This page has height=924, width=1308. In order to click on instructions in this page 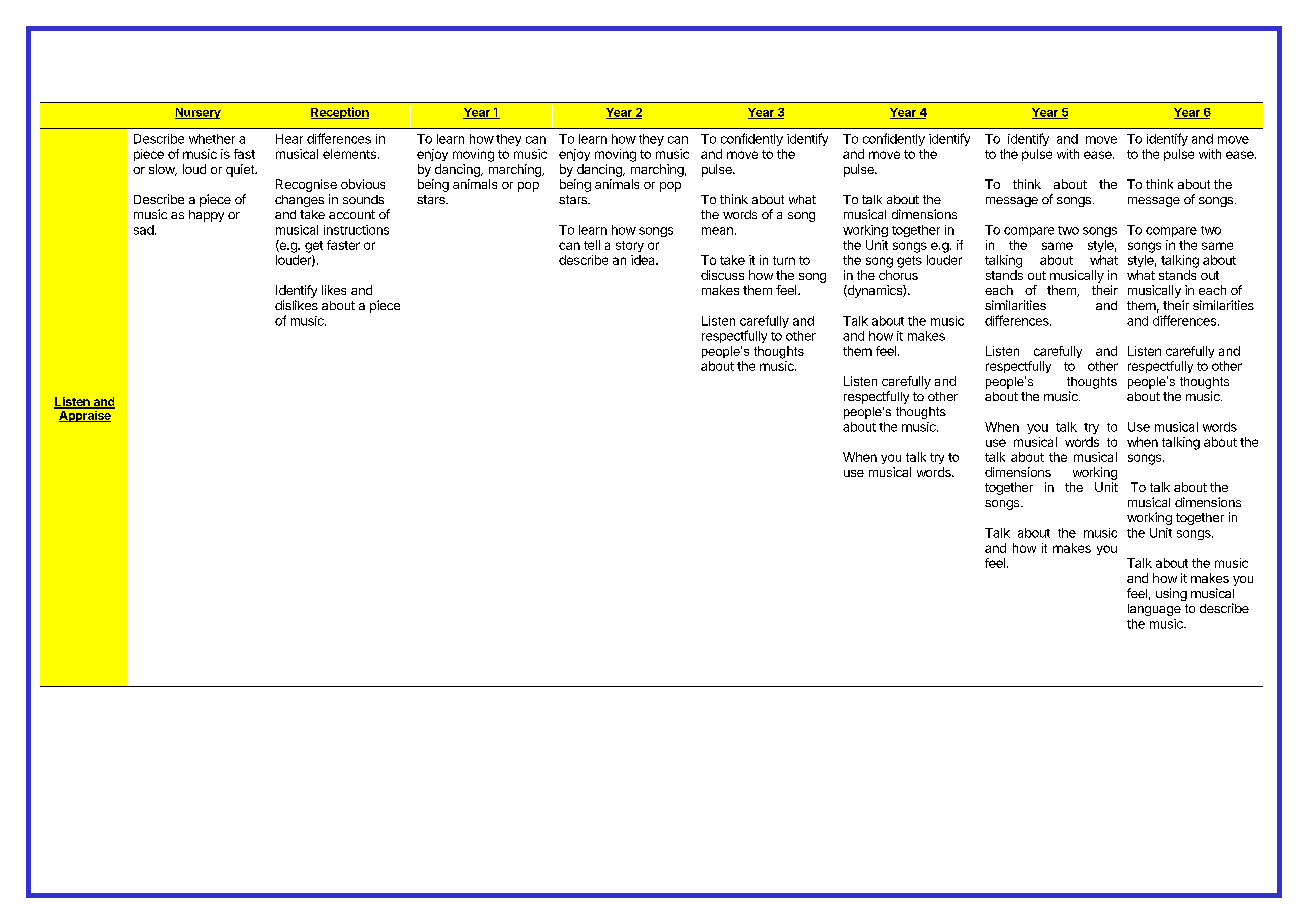, I will do `click(356, 230)`.
